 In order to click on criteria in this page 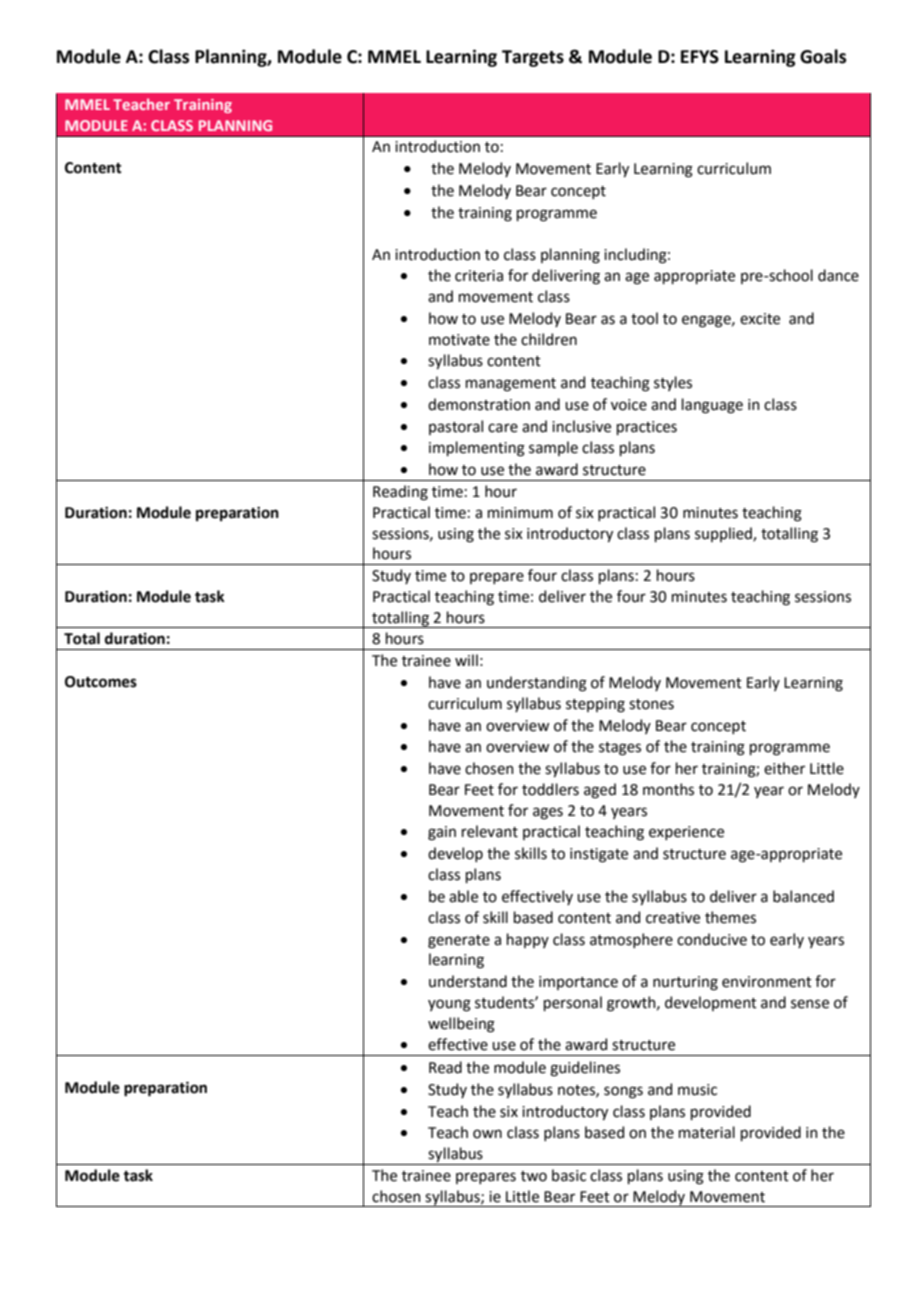, I will do `click(479, 276)`.
